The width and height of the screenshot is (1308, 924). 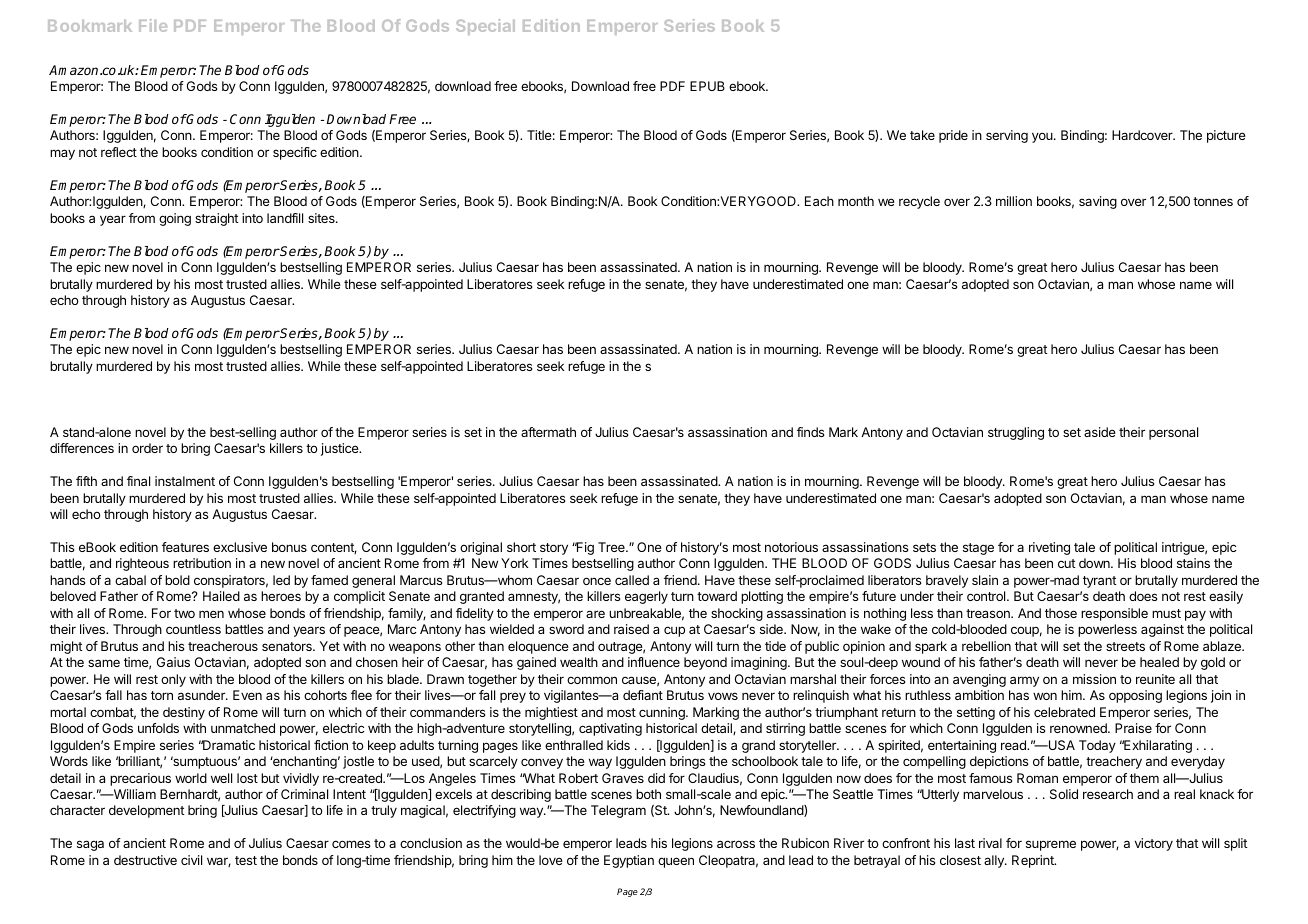 What do you see at coordinates (1162, 630) in the screenshot?
I see `against` at bounding box center [1162, 630].
